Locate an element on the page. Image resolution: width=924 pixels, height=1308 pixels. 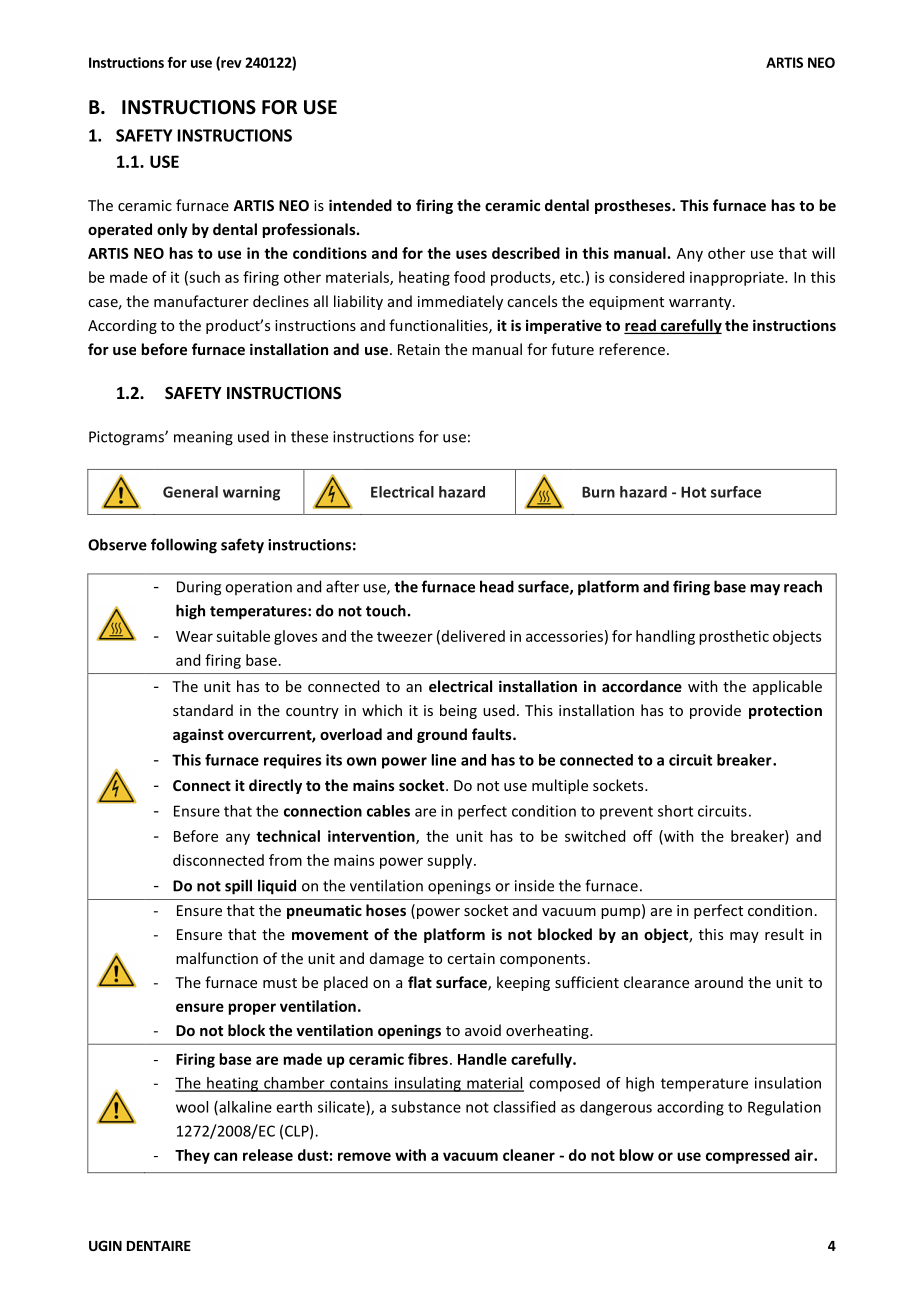
wool is located at coordinates (192, 1107).
